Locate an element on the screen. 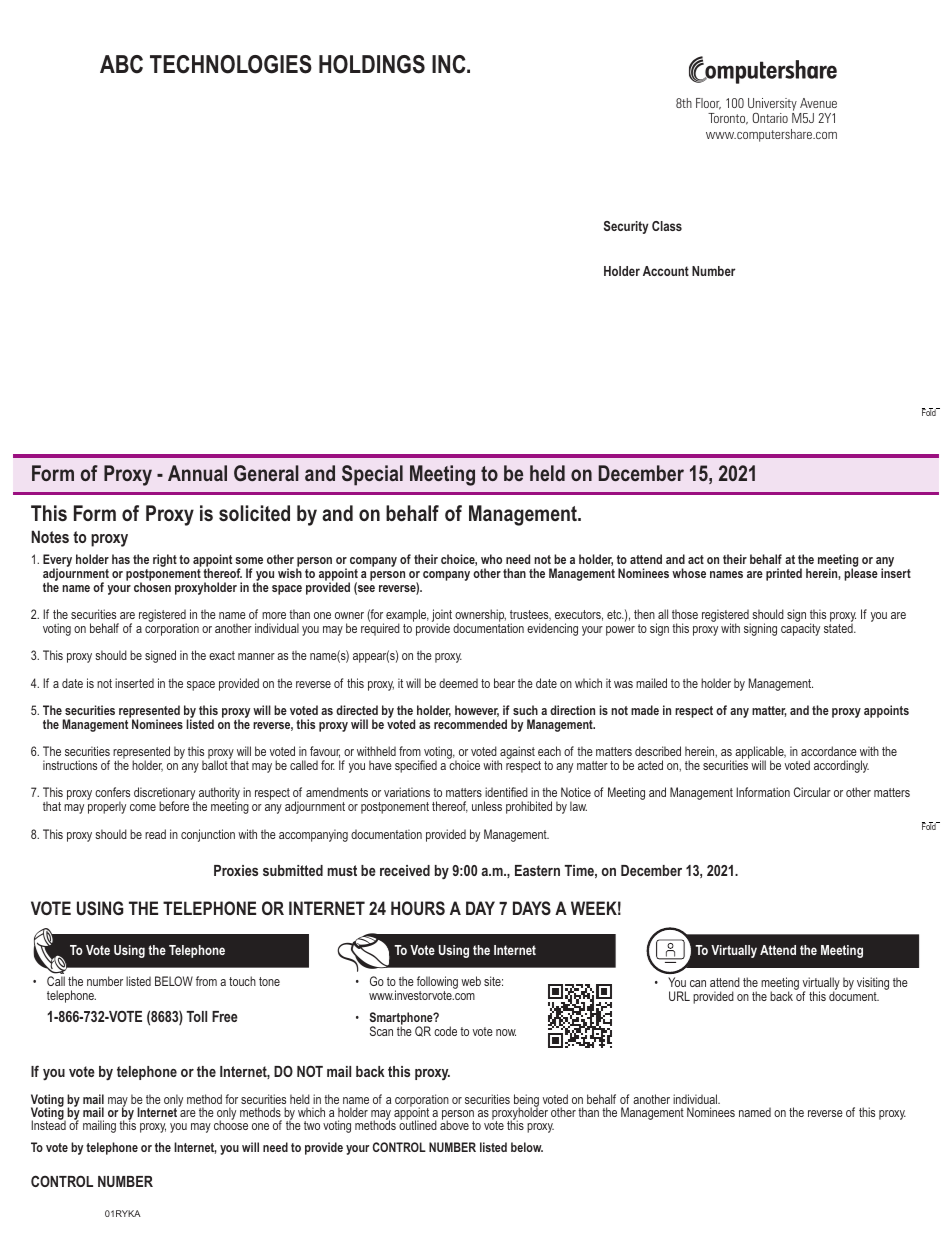 The image size is (952, 1233). Special is located at coordinates (372, 475).
